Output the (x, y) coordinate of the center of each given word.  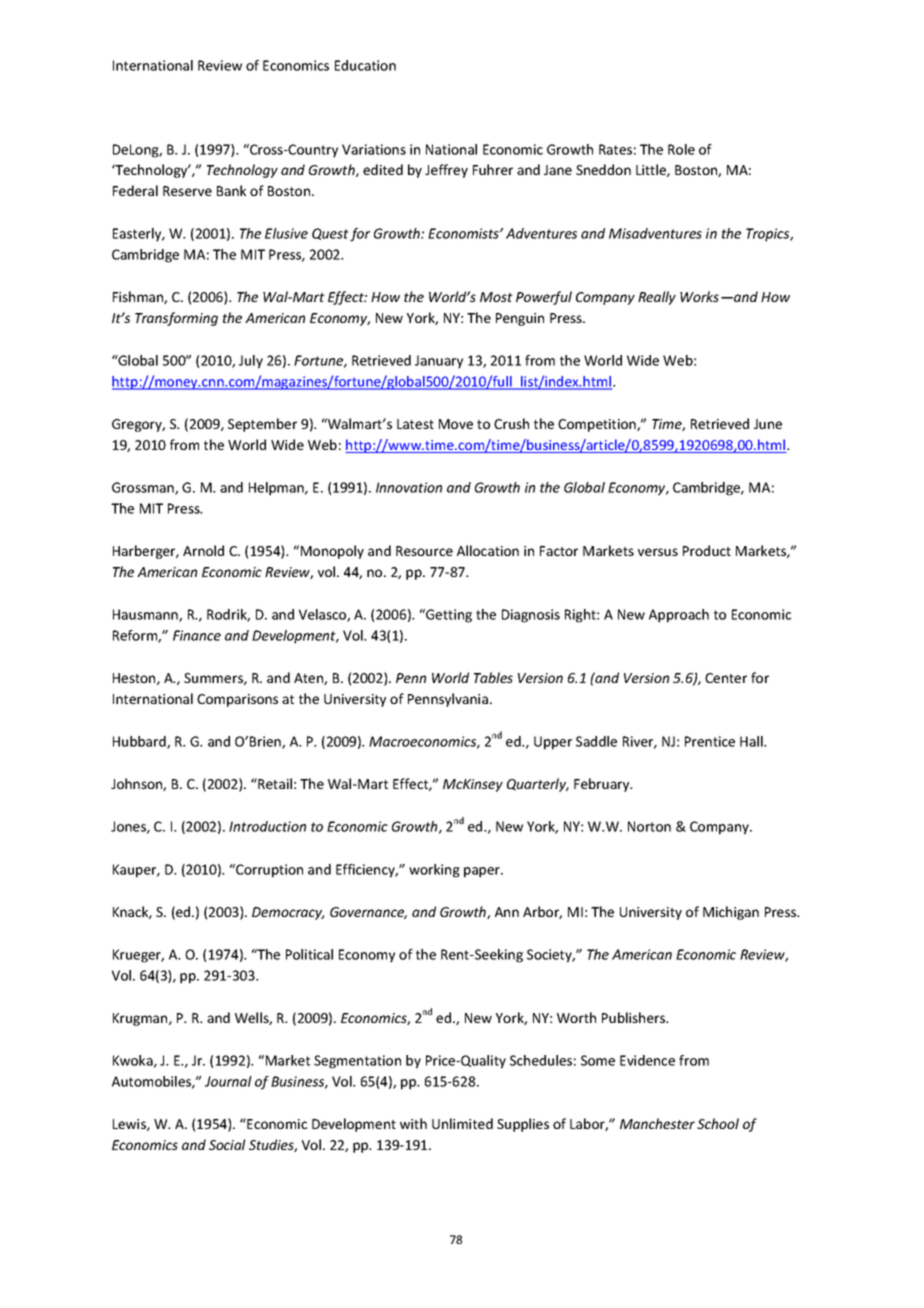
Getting (448, 616)
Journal (228, 1081)
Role (681, 149)
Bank (231, 190)
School (718, 1123)
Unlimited (462, 1123)
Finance (197, 635)
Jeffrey (446, 171)
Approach (679, 616)
